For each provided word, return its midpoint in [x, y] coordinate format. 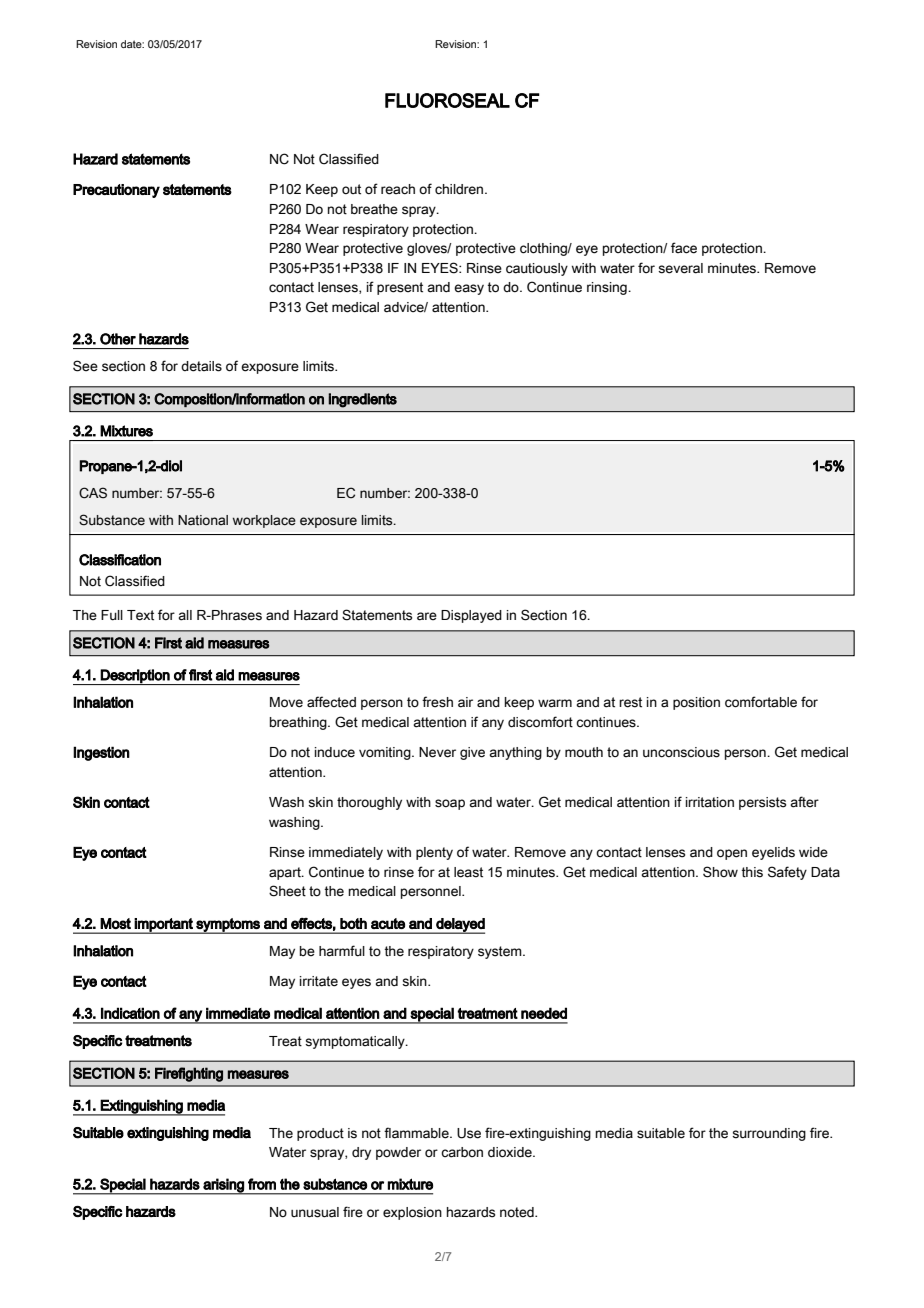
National [203, 520]
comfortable [761, 702]
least [468, 872]
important [164, 926]
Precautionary [116, 191]
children [460, 189]
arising [223, 1186]
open [732, 854]
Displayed [471, 616]
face [684, 248]
